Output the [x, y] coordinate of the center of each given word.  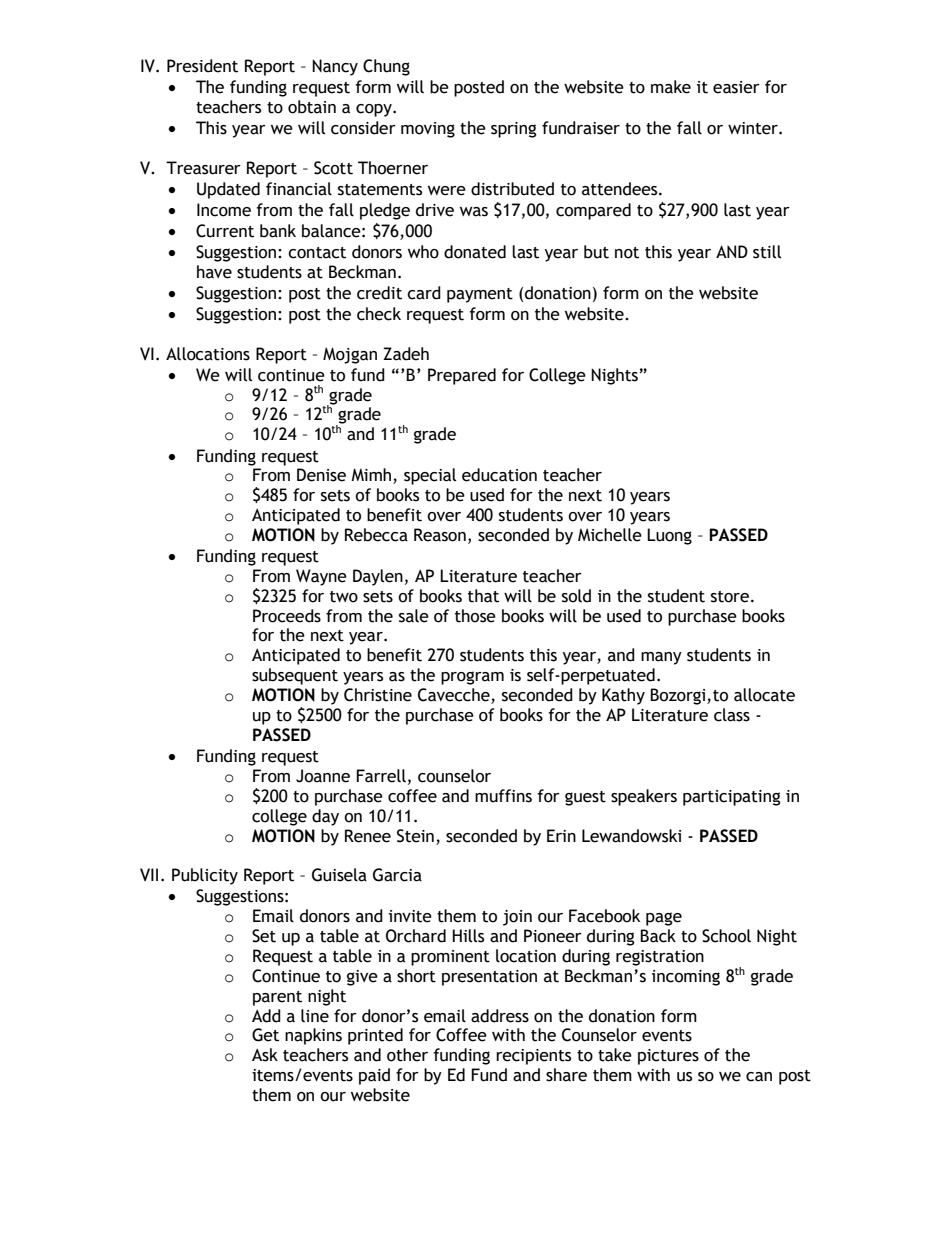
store [730, 597]
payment [480, 295]
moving [428, 130]
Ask [265, 1055]
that [483, 596]
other [407, 1055]
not [627, 253]
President [202, 66]
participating [732, 798]
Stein [415, 836]
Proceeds [287, 616]
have [214, 272]
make [671, 87]
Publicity [205, 876]
